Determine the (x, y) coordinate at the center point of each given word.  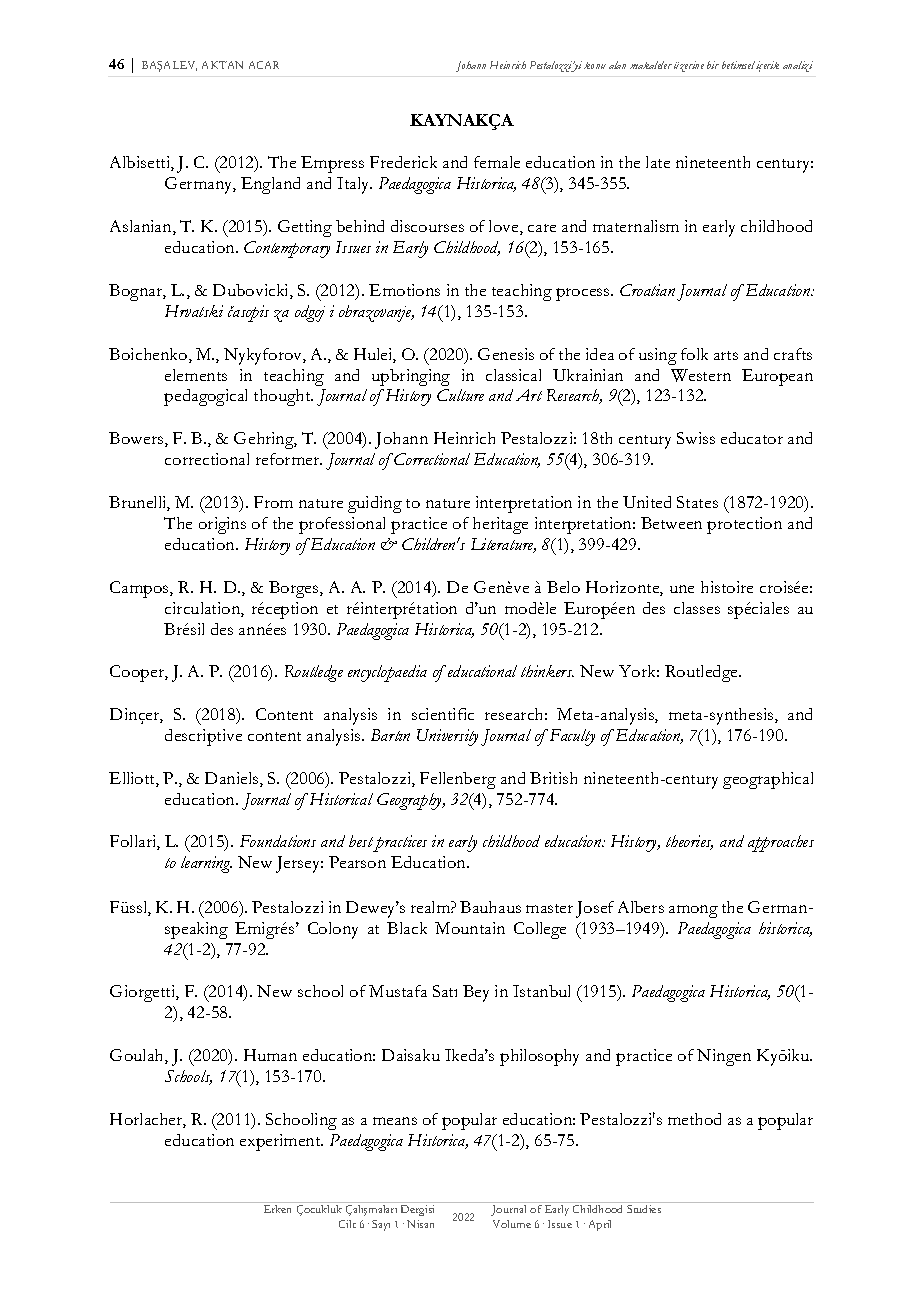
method (694, 1119)
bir (713, 65)
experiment (281, 1142)
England (270, 185)
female (497, 162)
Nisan (420, 1224)
